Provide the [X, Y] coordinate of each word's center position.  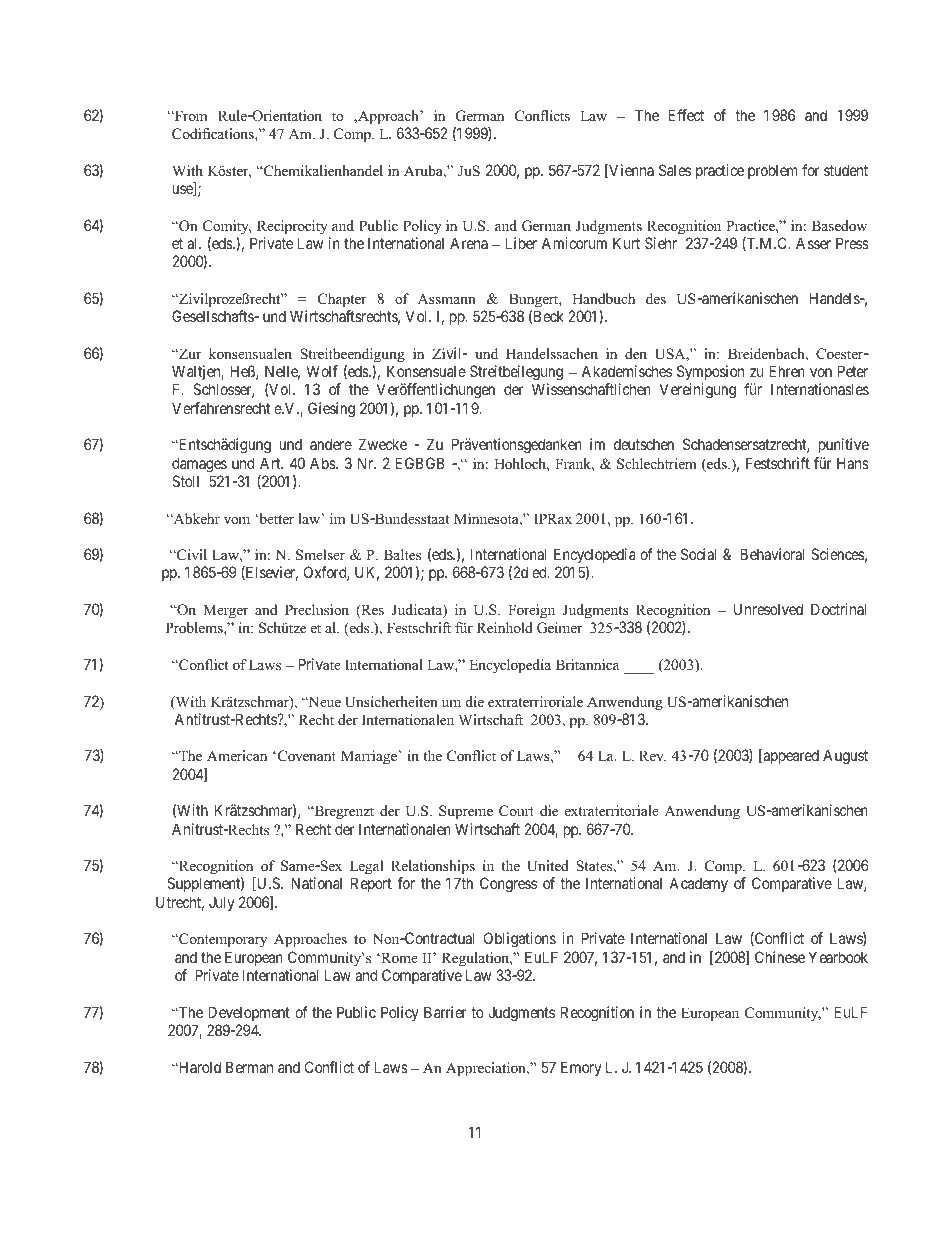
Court [516, 811]
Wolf [322, 371]
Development [249, 1013]
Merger [225, 611]
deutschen [644, 444]
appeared [790, 756]
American [237, 755]
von [821, 372]
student [846, 170]
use [184, 190]
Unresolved [768, 609]
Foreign [531, 611]
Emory [581, 1068]
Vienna [630, 171]
